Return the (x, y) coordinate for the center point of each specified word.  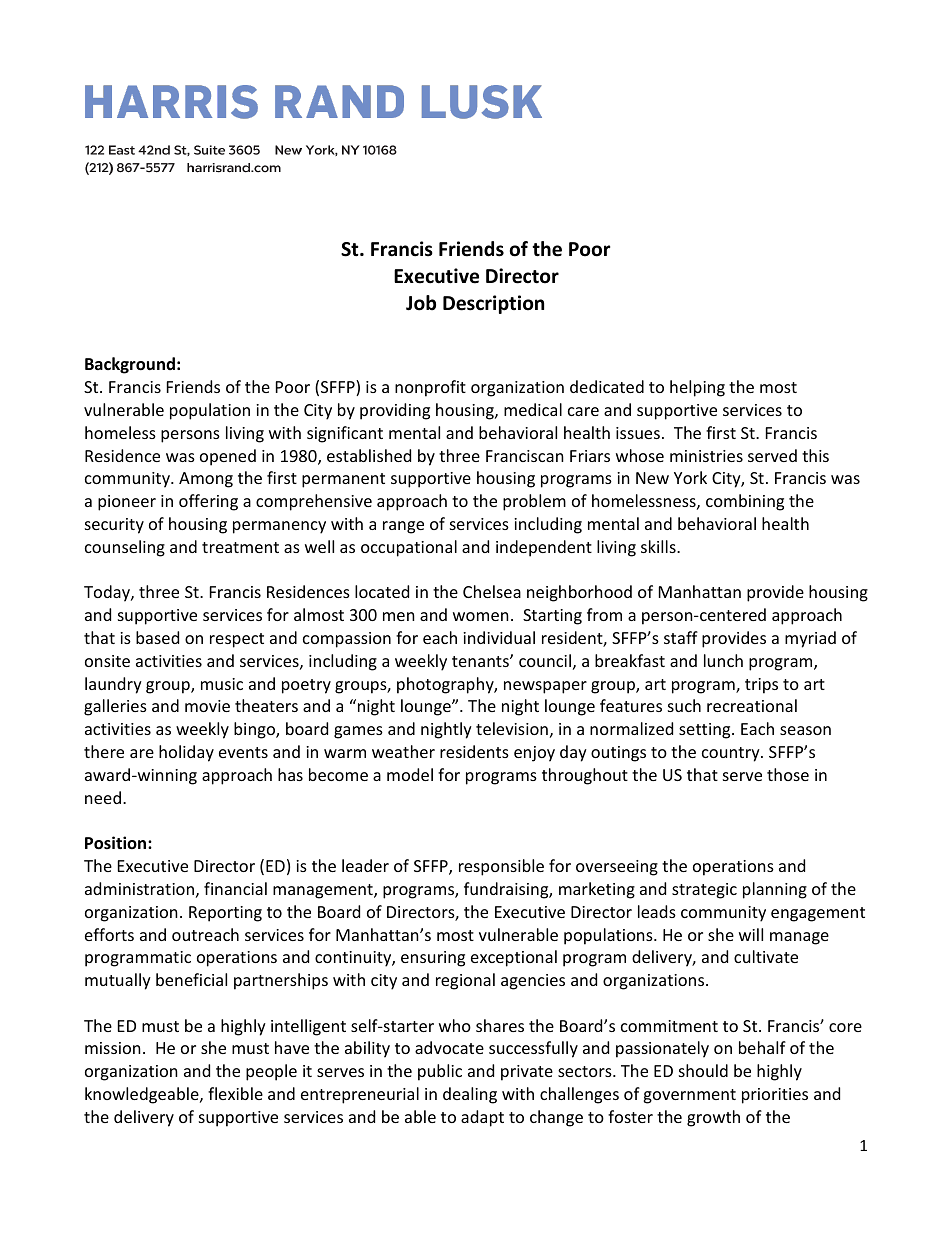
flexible (235, 1093)
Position (117, 843)
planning (775, 890)
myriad (810, 639)
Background (130, 365)
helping (697, 388)
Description (493, 304)
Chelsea (492, 591)
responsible (501, 867)
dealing (470, 1095)
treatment (240, 547)
